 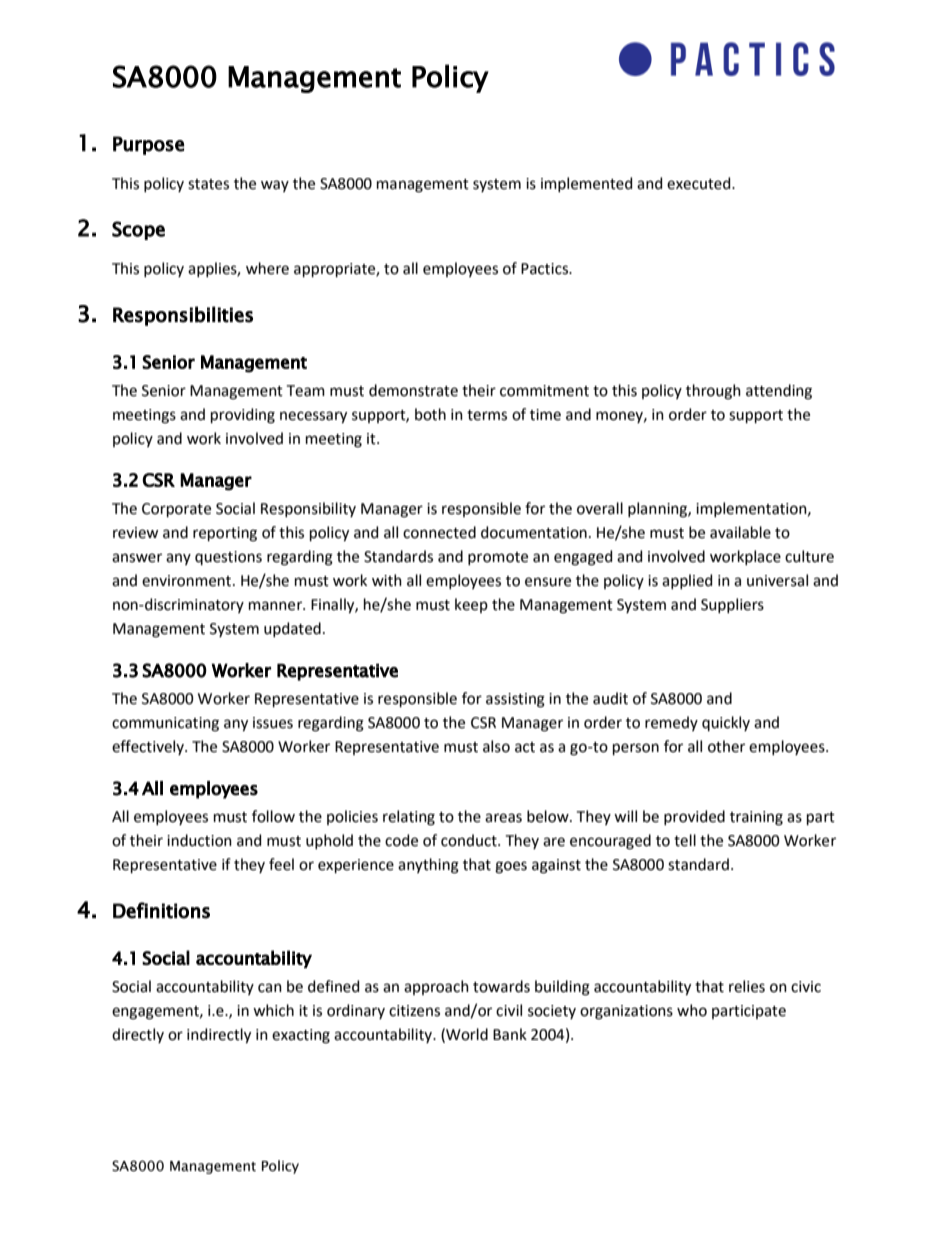 What do you see at coordinates (273, 1010) in the page?
I see `which` at bounding box center [273, 1010].
